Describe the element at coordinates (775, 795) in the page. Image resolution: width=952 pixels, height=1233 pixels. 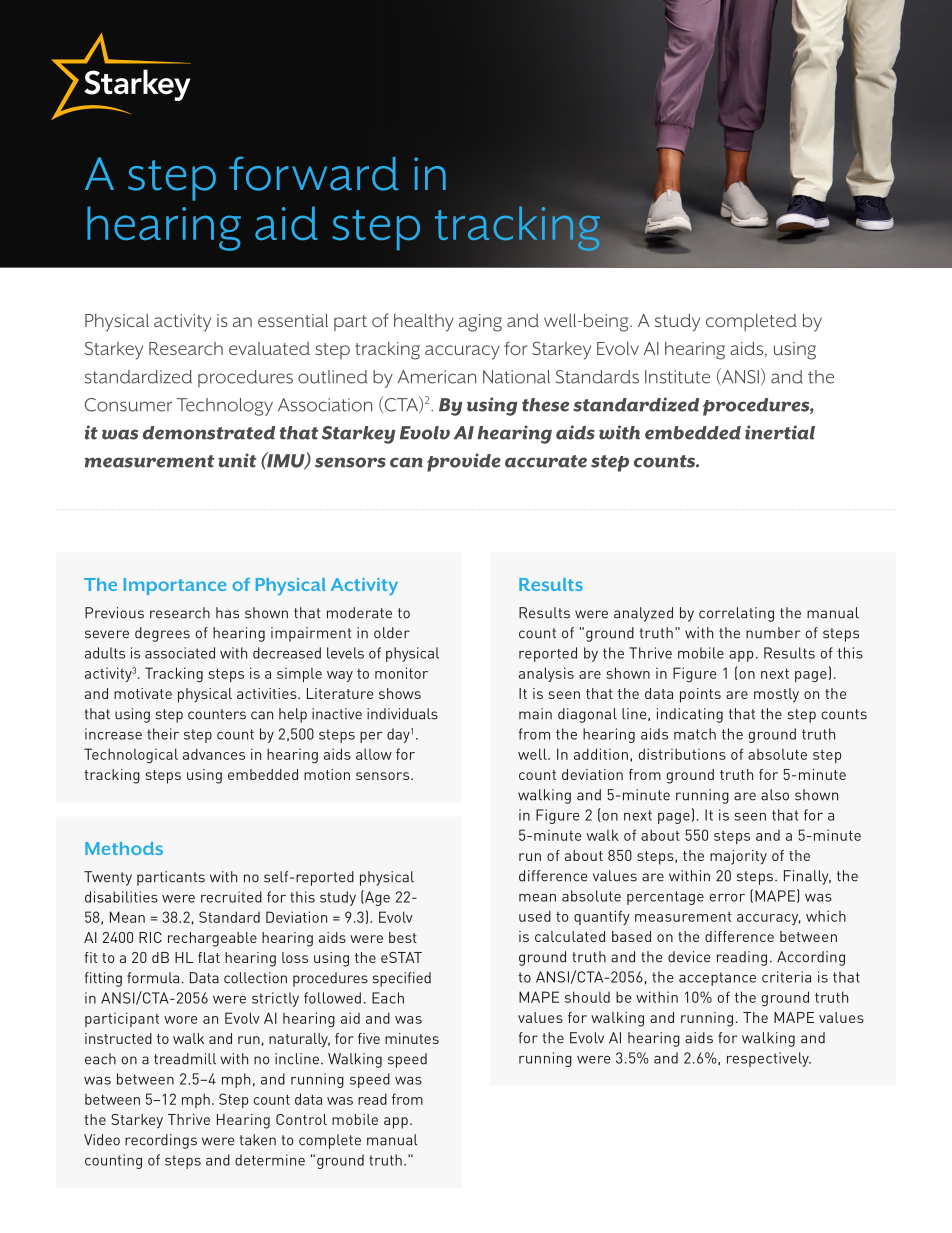
I see `also` at that location.
